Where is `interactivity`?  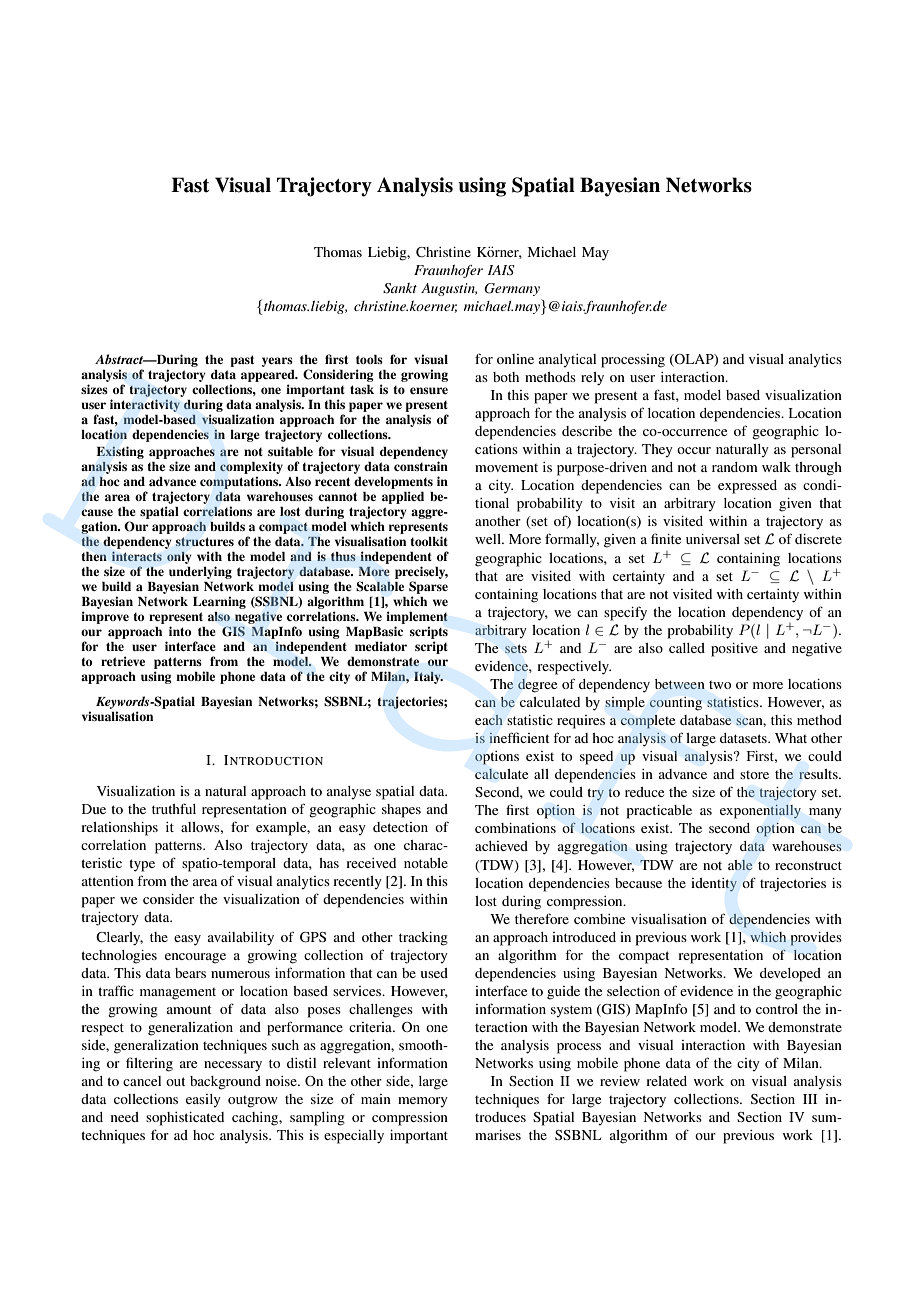 interactivity is located at coordinates (145, 405).
